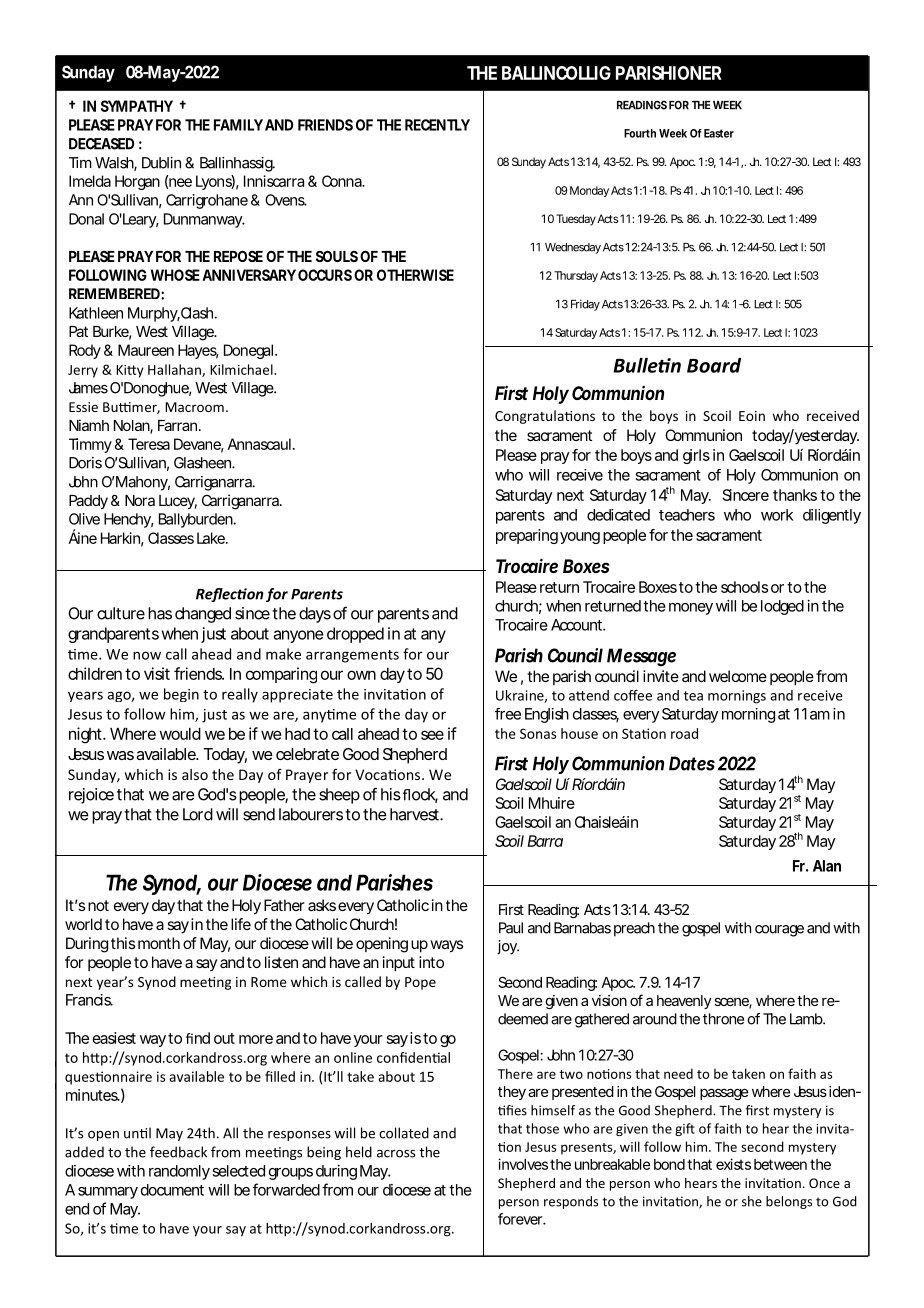 The image size is (924, 1308). Describe the element at coordinates (437, 125) in the page. I see `RECENTLY` at that location.
